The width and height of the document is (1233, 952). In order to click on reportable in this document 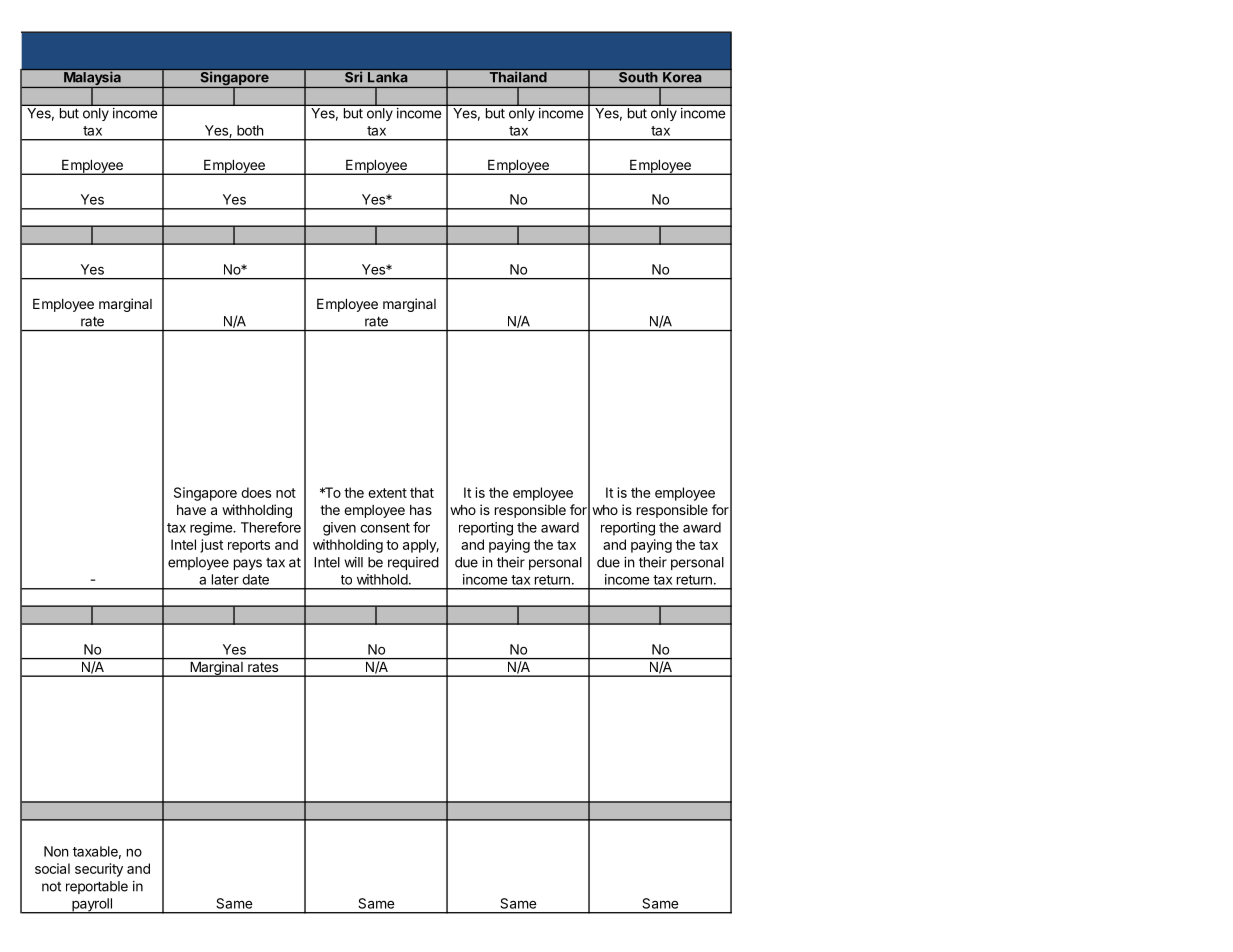, I will do `click(97, 887)`.
